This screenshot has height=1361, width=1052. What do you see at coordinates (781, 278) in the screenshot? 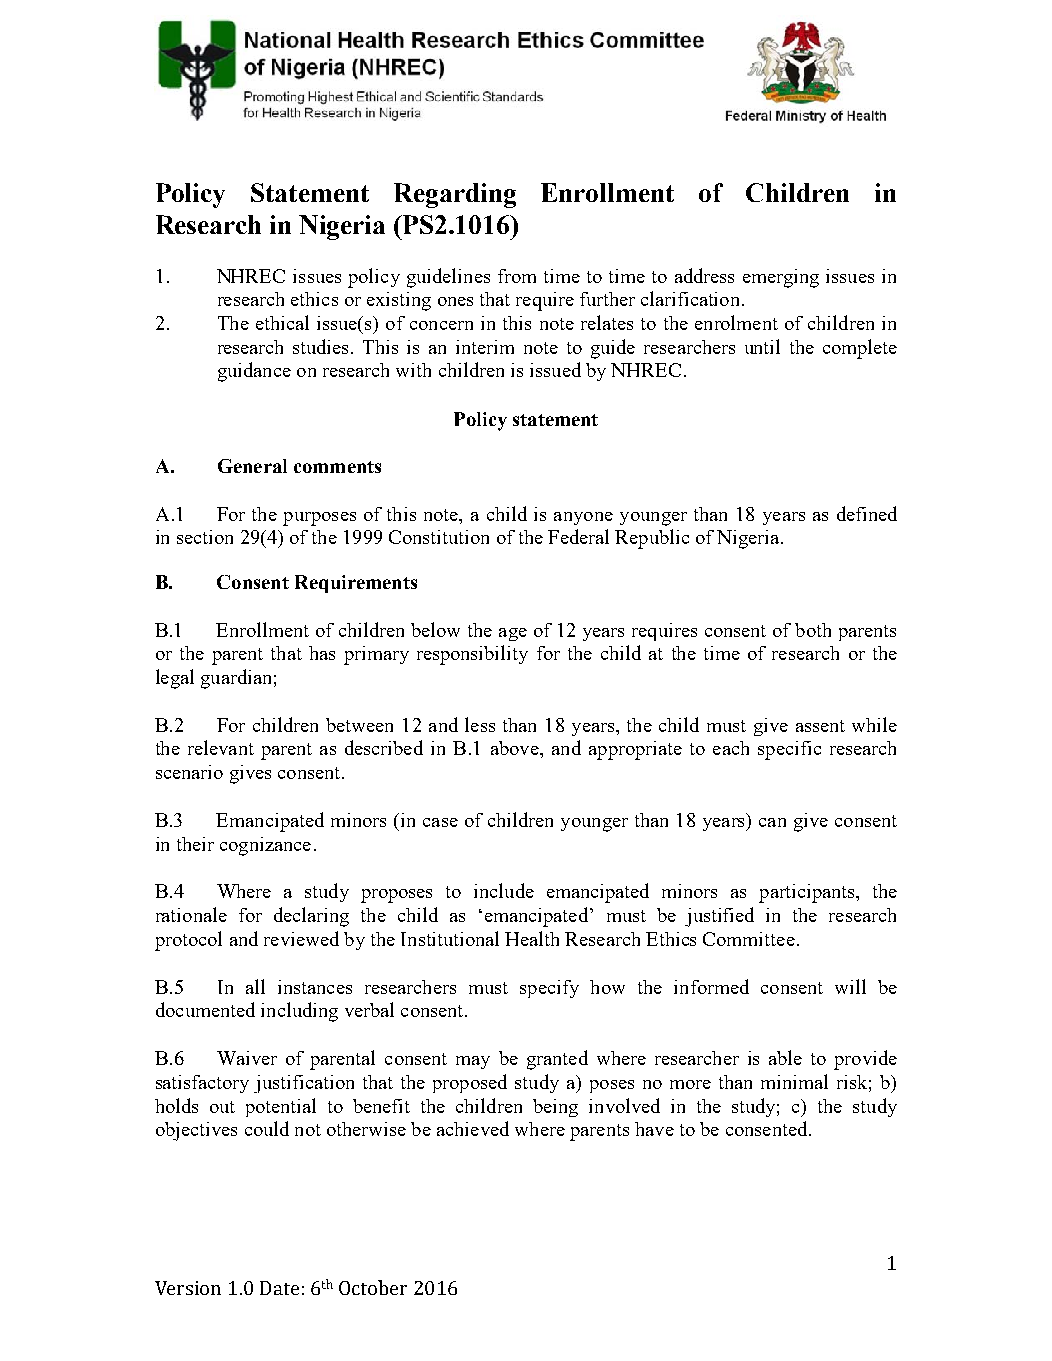
I see `emerging` at bounding box center [781, 278].
